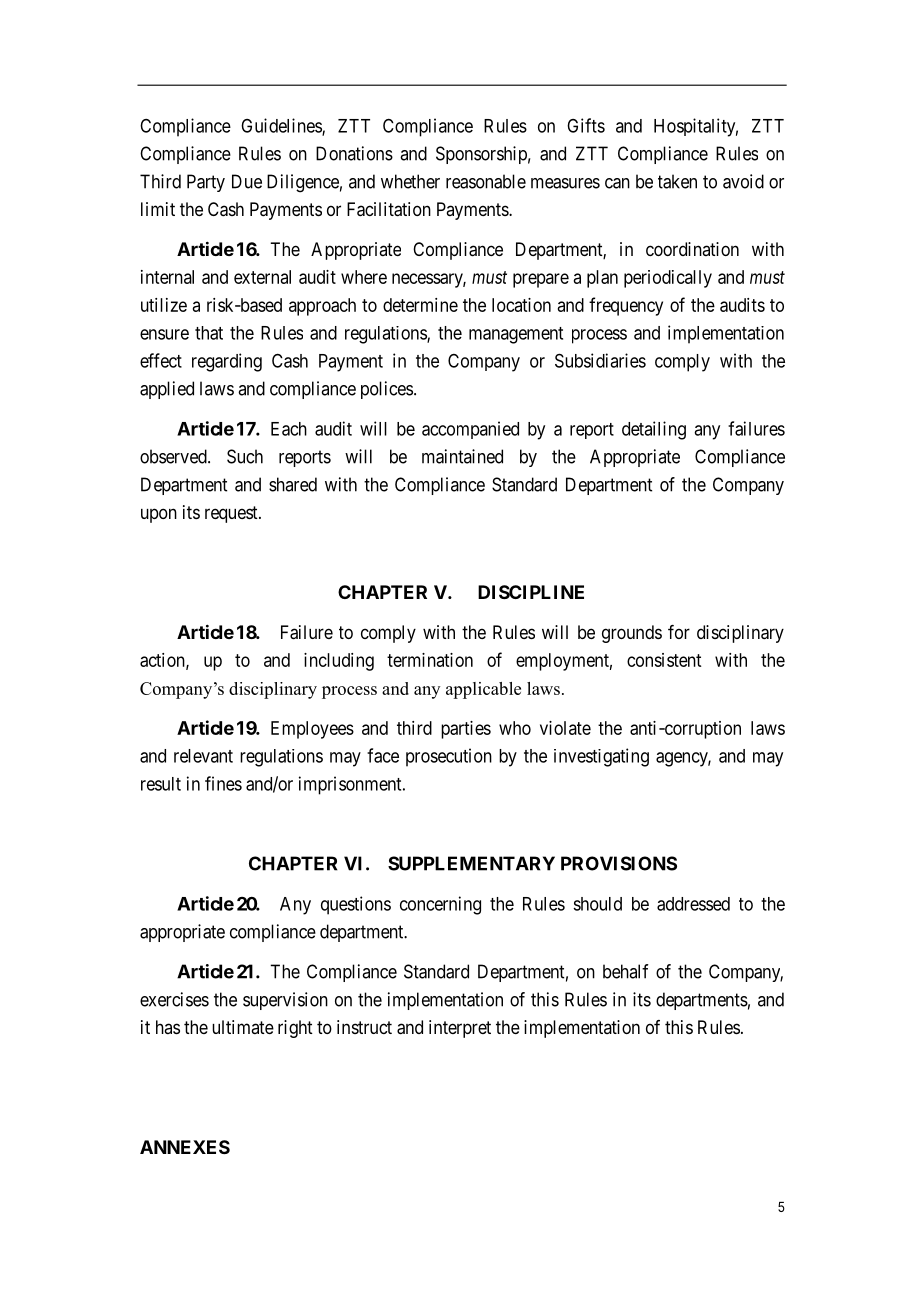 The height and width of the screenshot is (1308, 924). What do you see at coordinates (677, 181) in the screenshot?
I see `taken` at bounding box center [677, 181].
